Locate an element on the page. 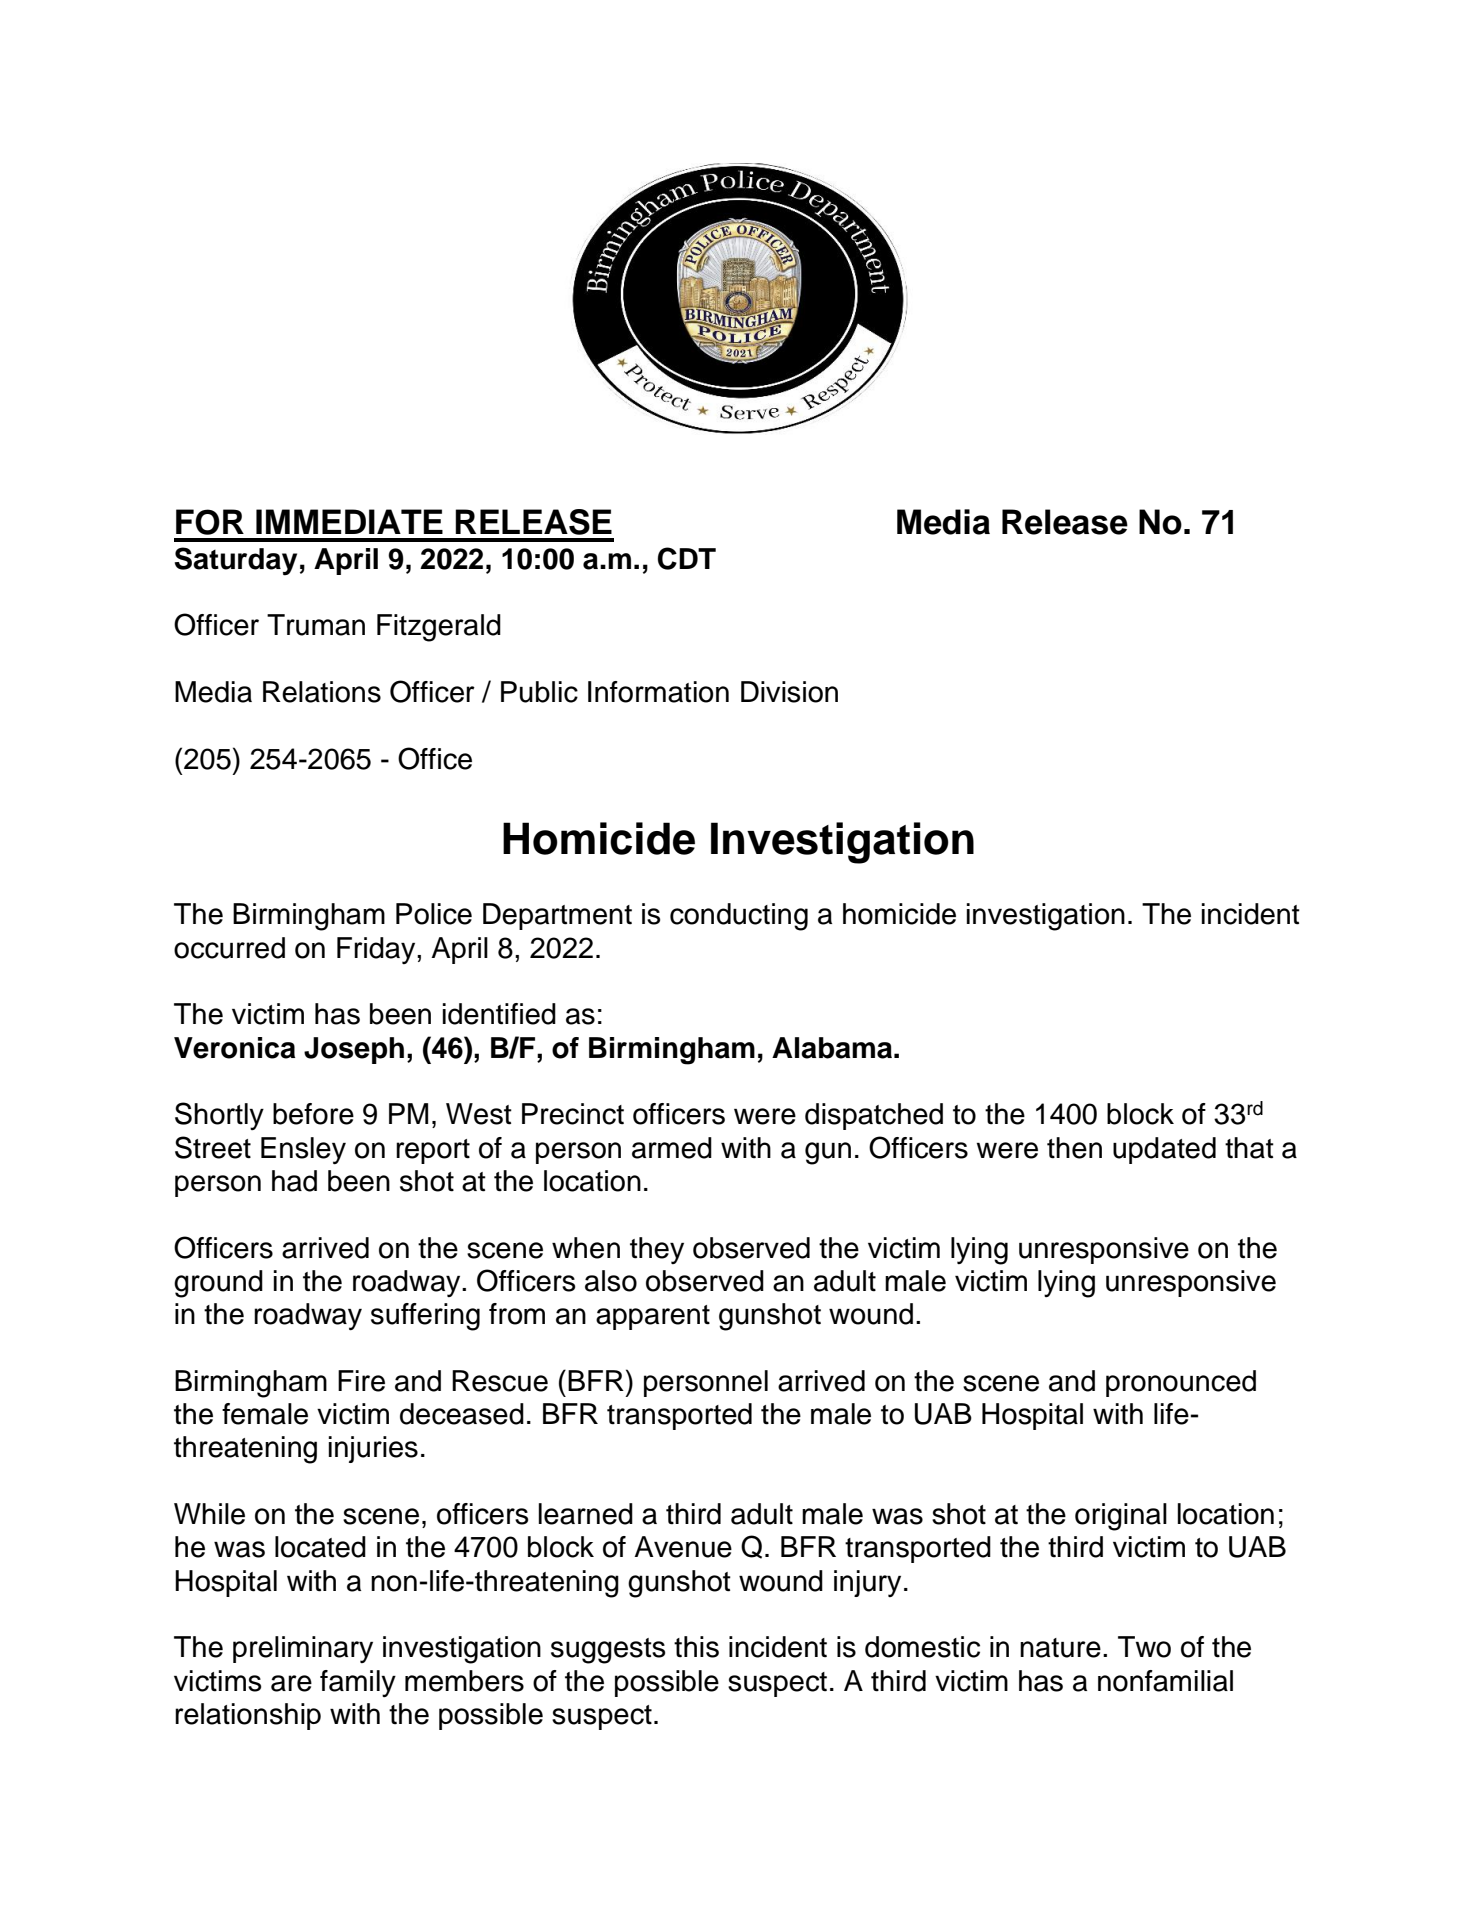 Image resolution: width=1477 pixels, height=1912 pixels. preliminary is located at coordinates (303, 1649).
